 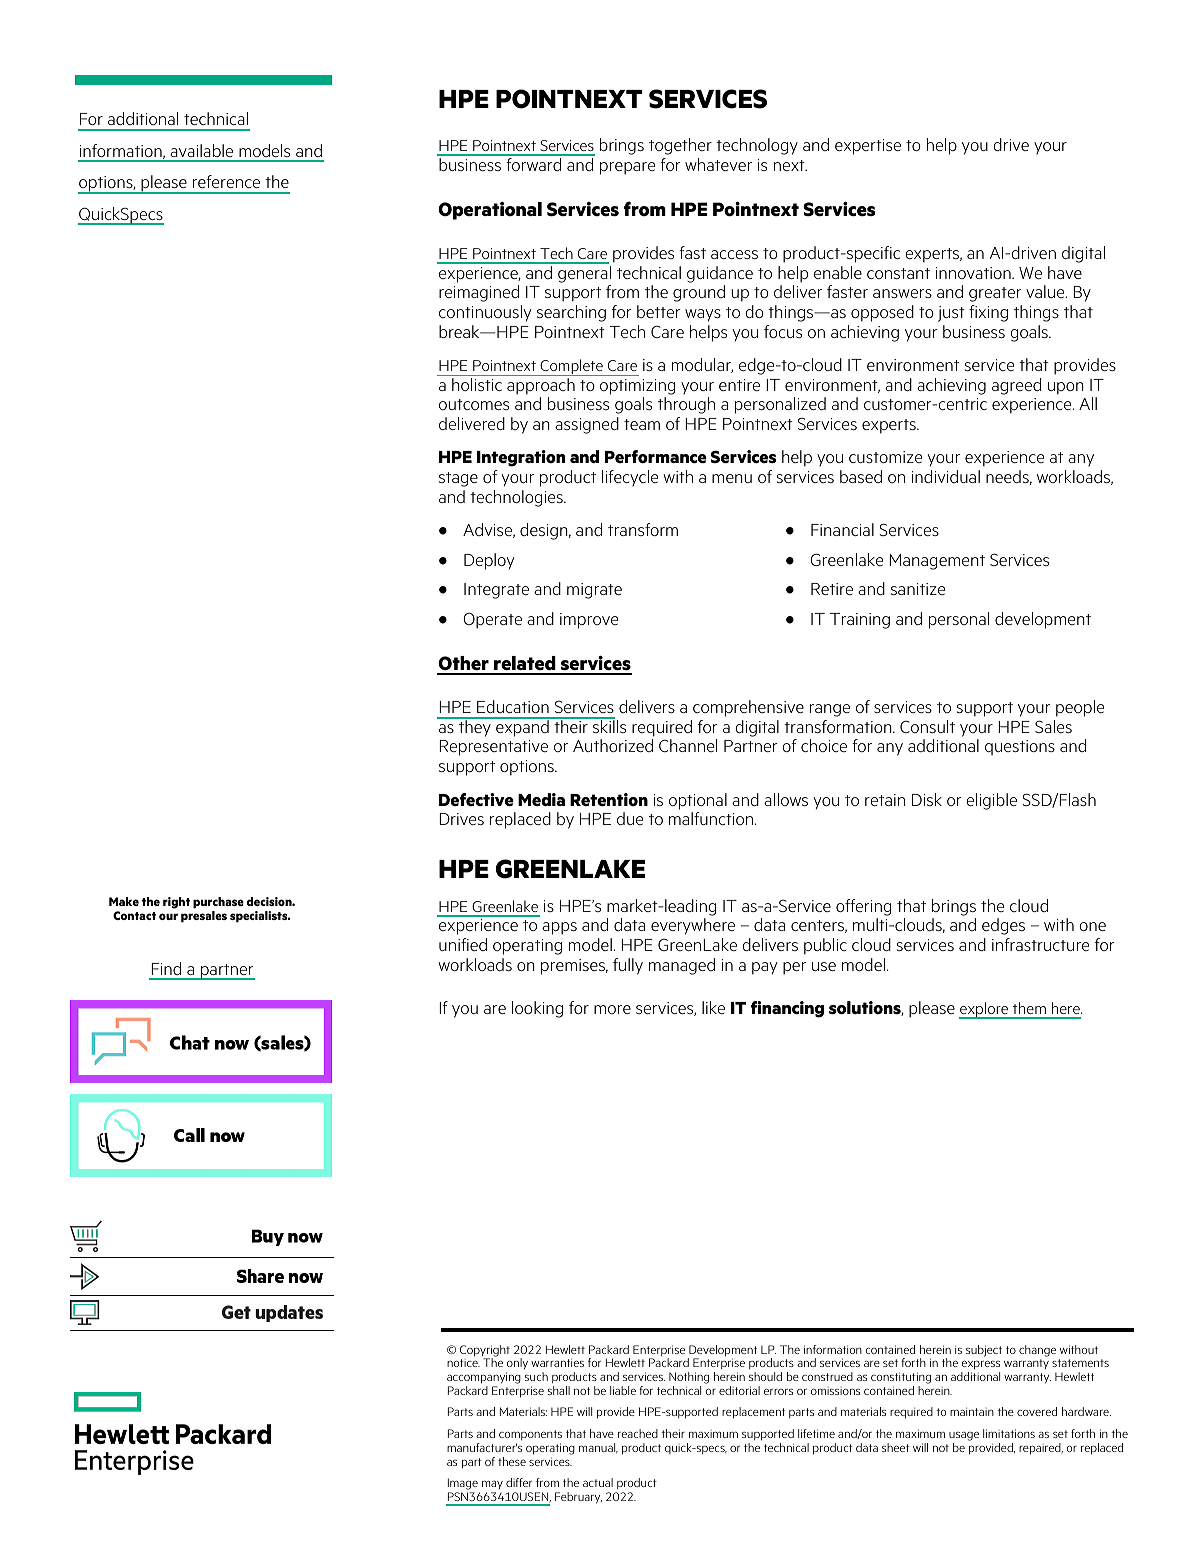 What do you see at coordinates (612, 1009) in the screenshot?
I see `more` at bounding box center [612, 1009].
